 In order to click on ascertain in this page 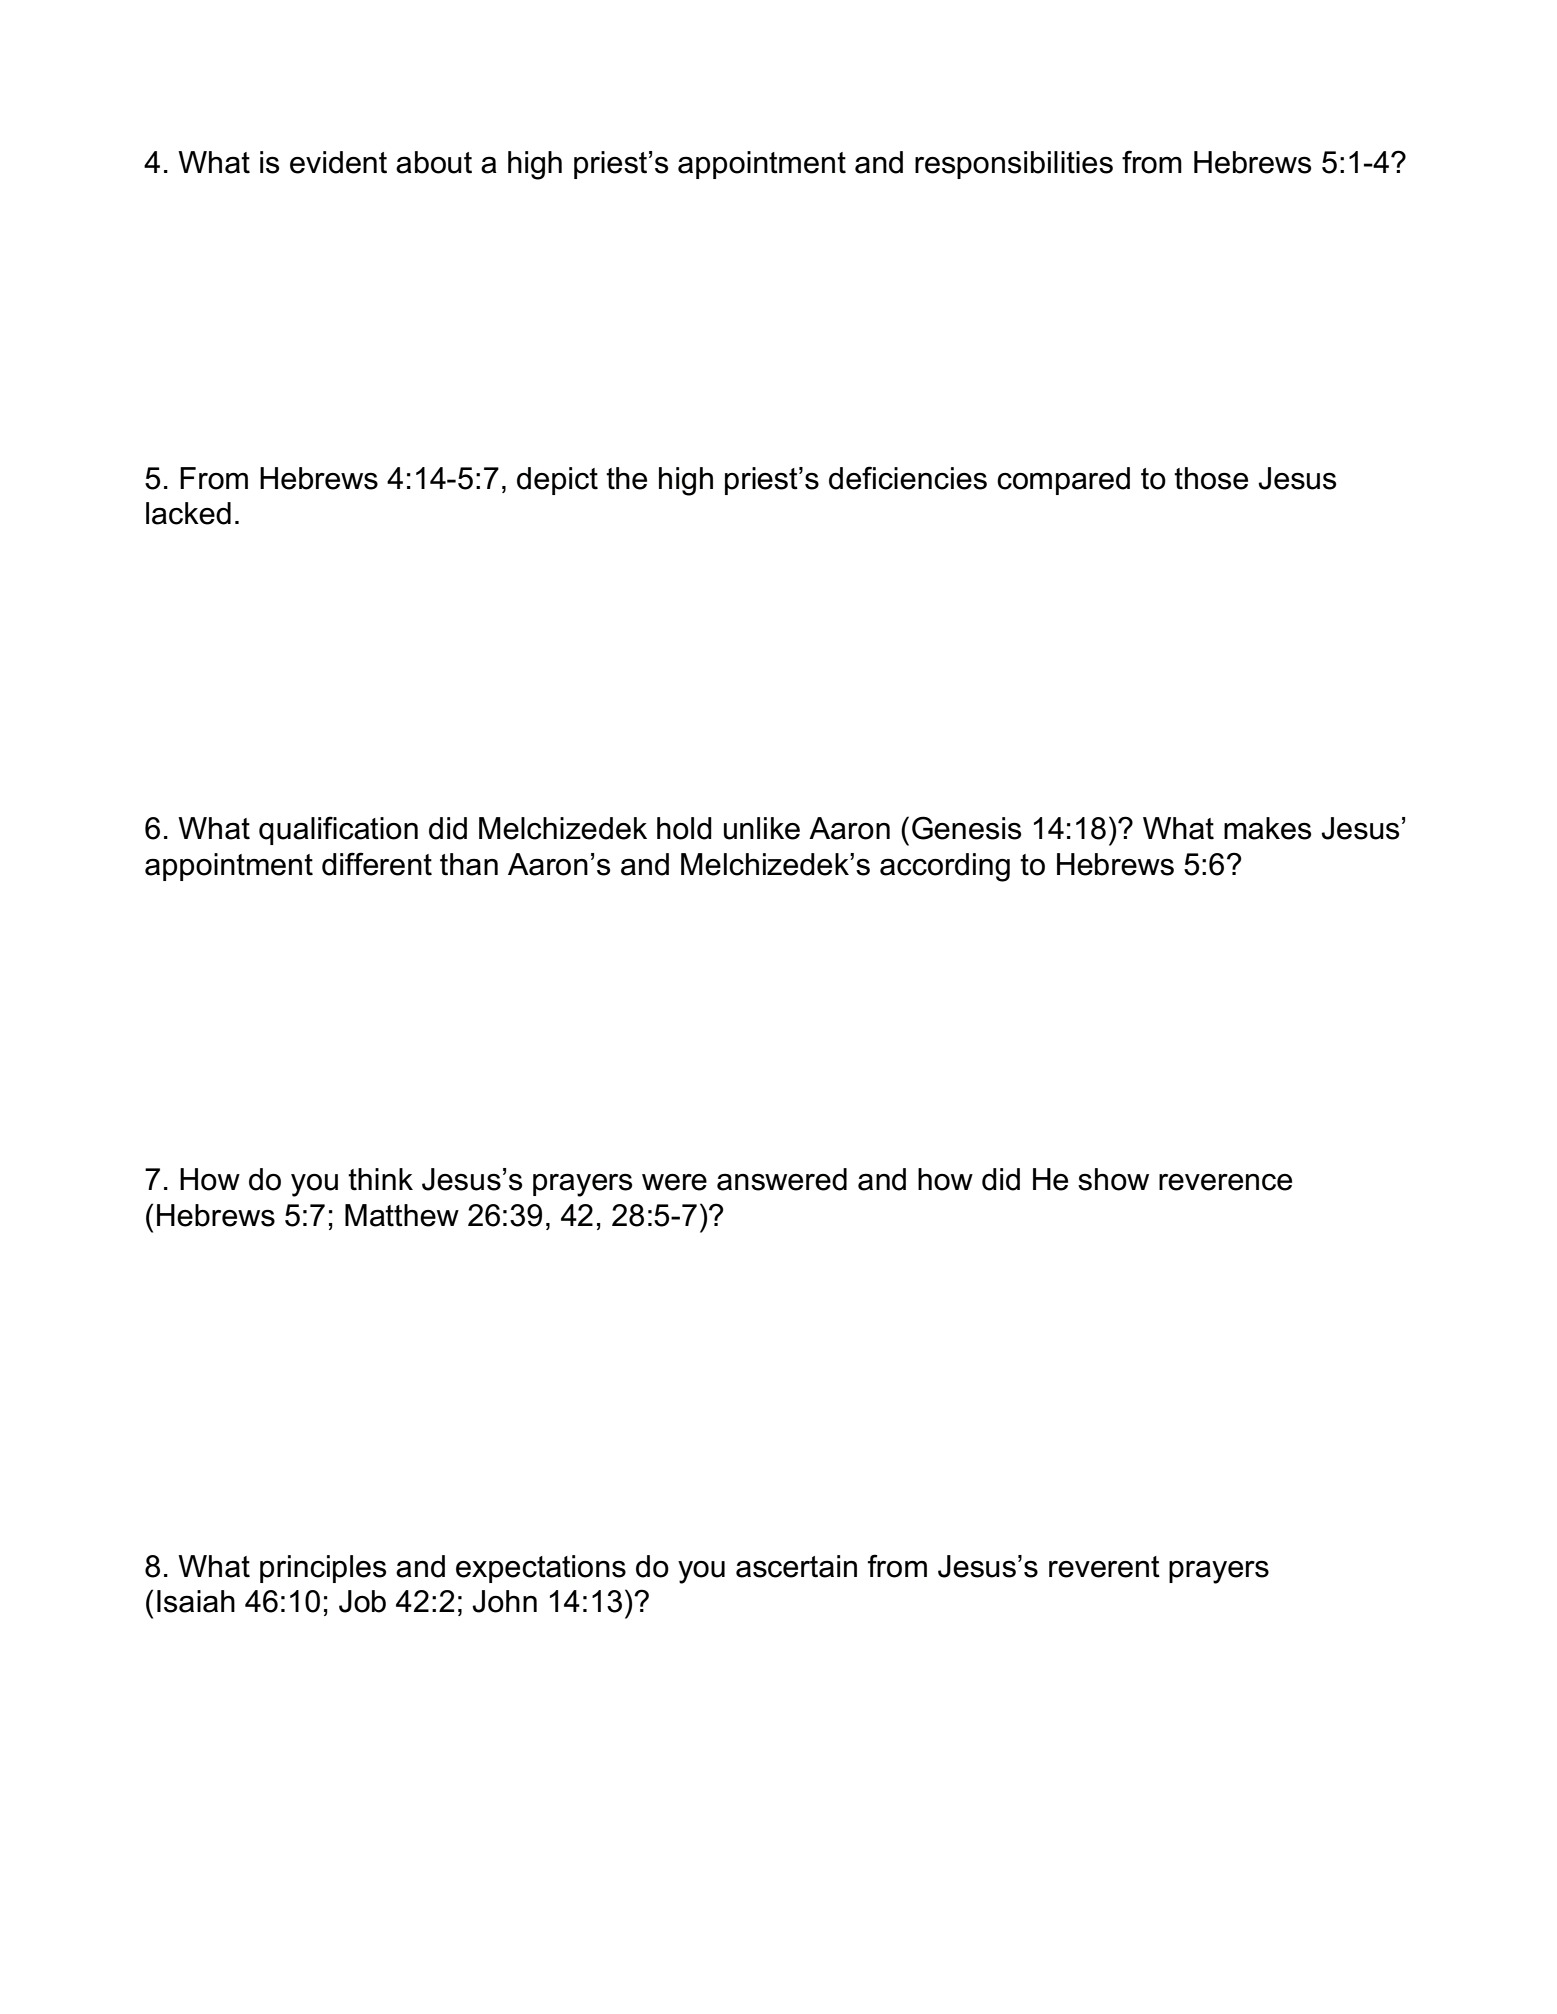, I will do `click(796, 1566)`.
